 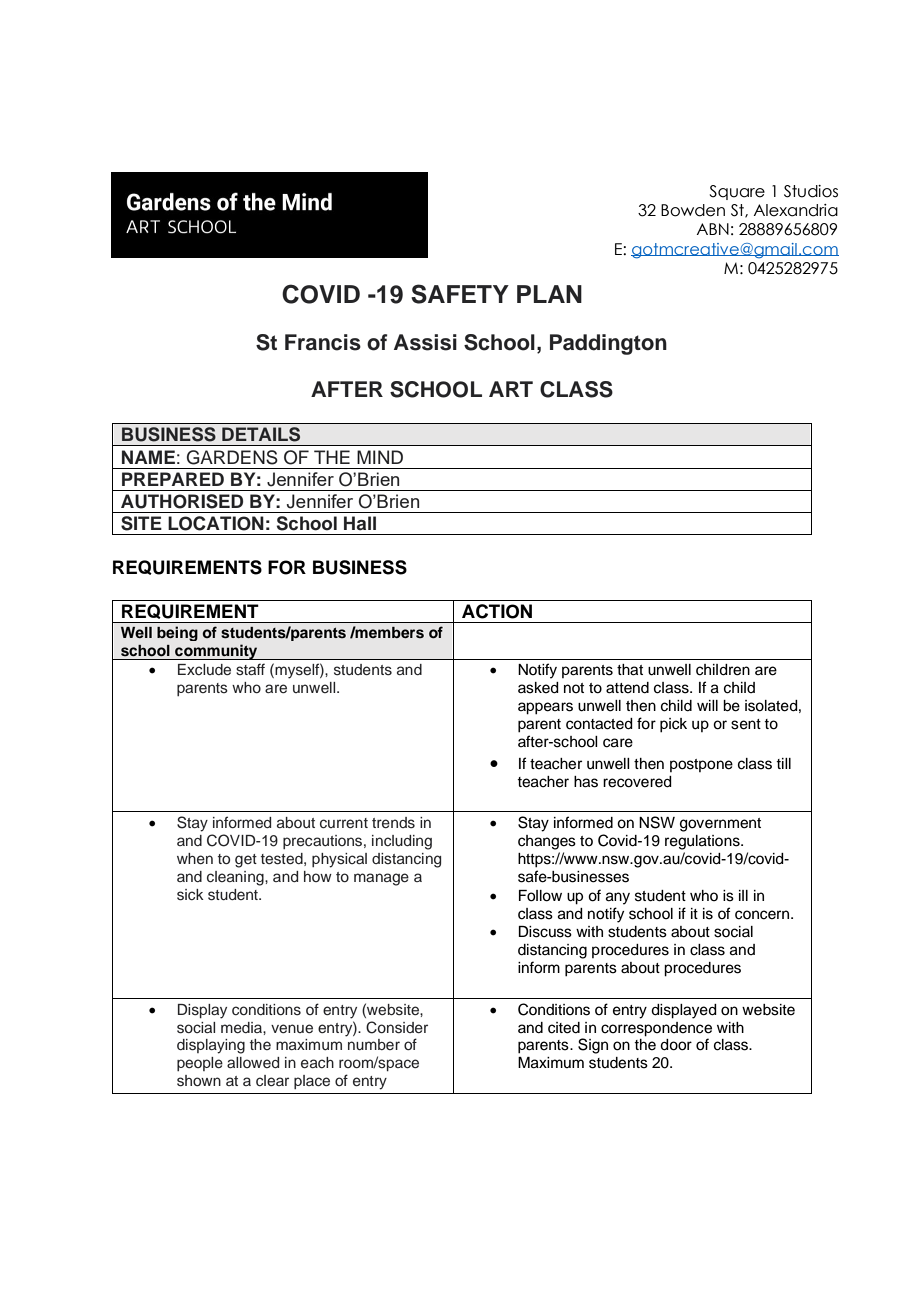 I want to click on ABN, so click(x=713, y=229).
